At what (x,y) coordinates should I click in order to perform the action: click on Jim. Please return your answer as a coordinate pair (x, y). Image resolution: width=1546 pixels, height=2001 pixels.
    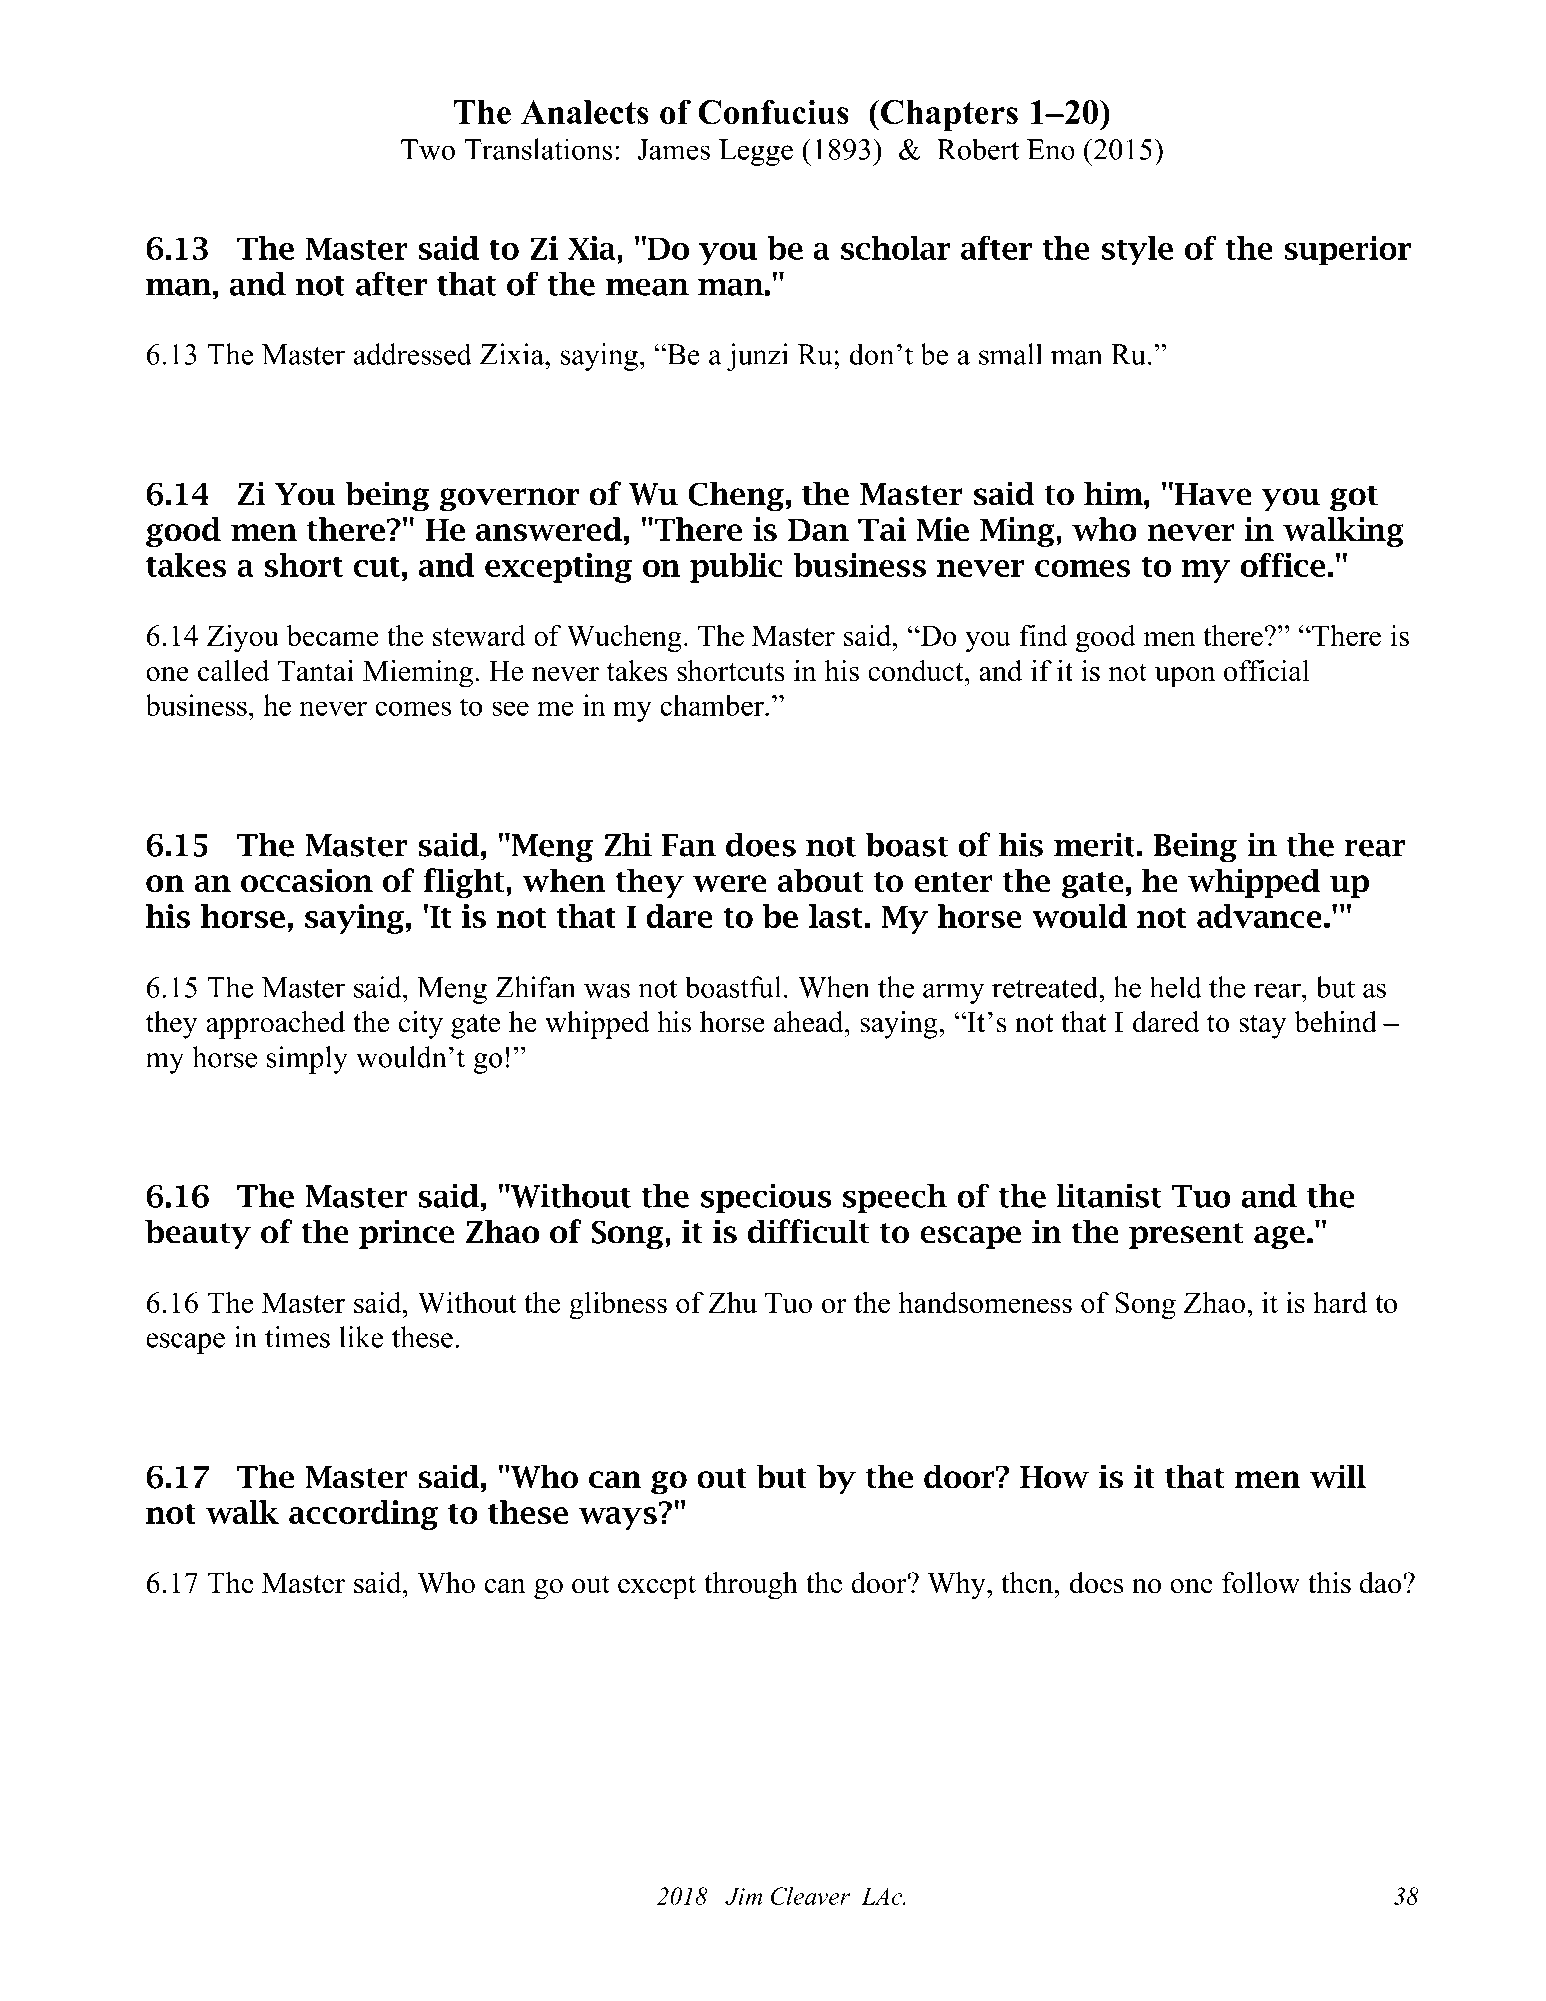
    Looking at the image, I should click on (743, 1896).
